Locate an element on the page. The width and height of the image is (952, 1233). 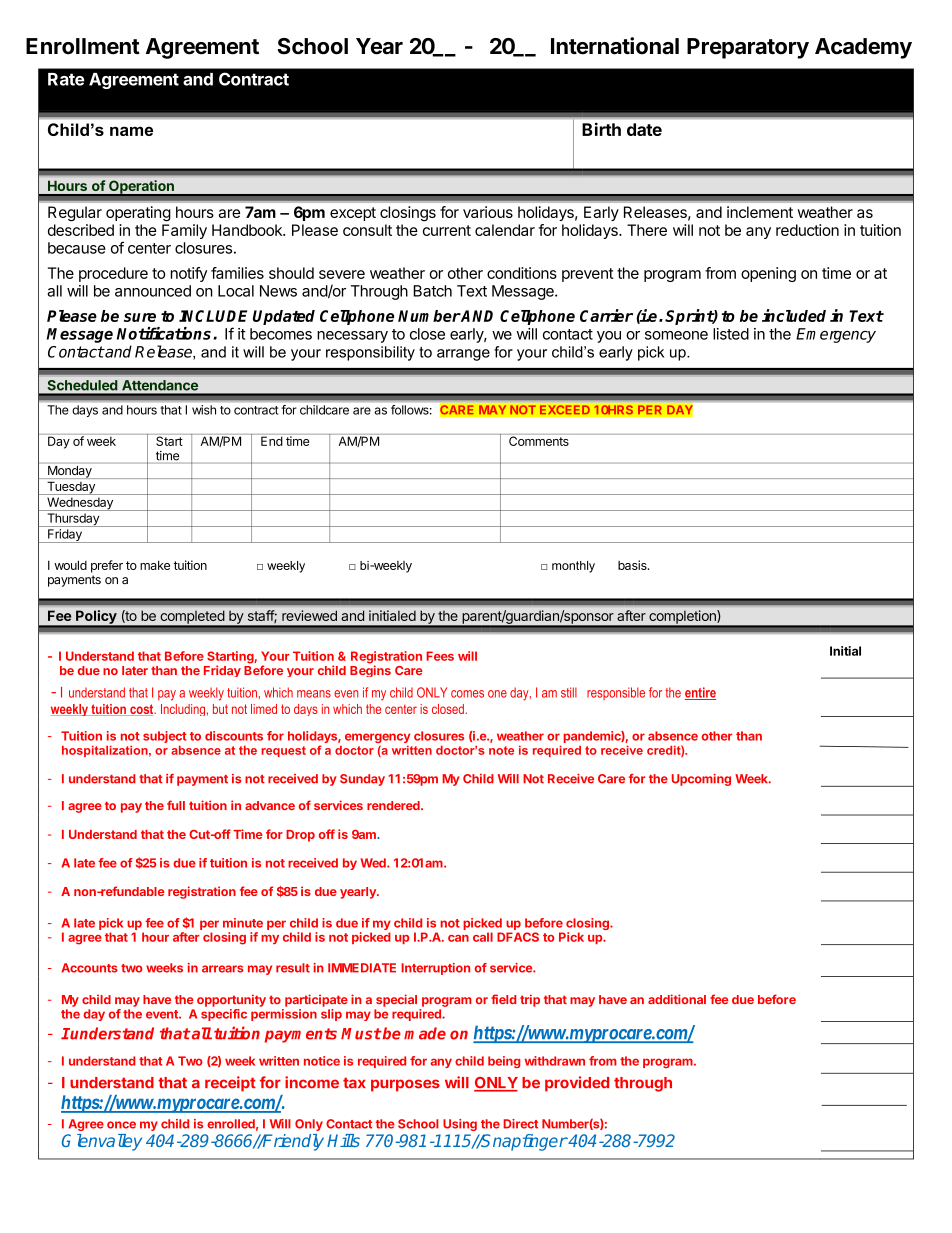
full is located at coordinates (176, 805).
